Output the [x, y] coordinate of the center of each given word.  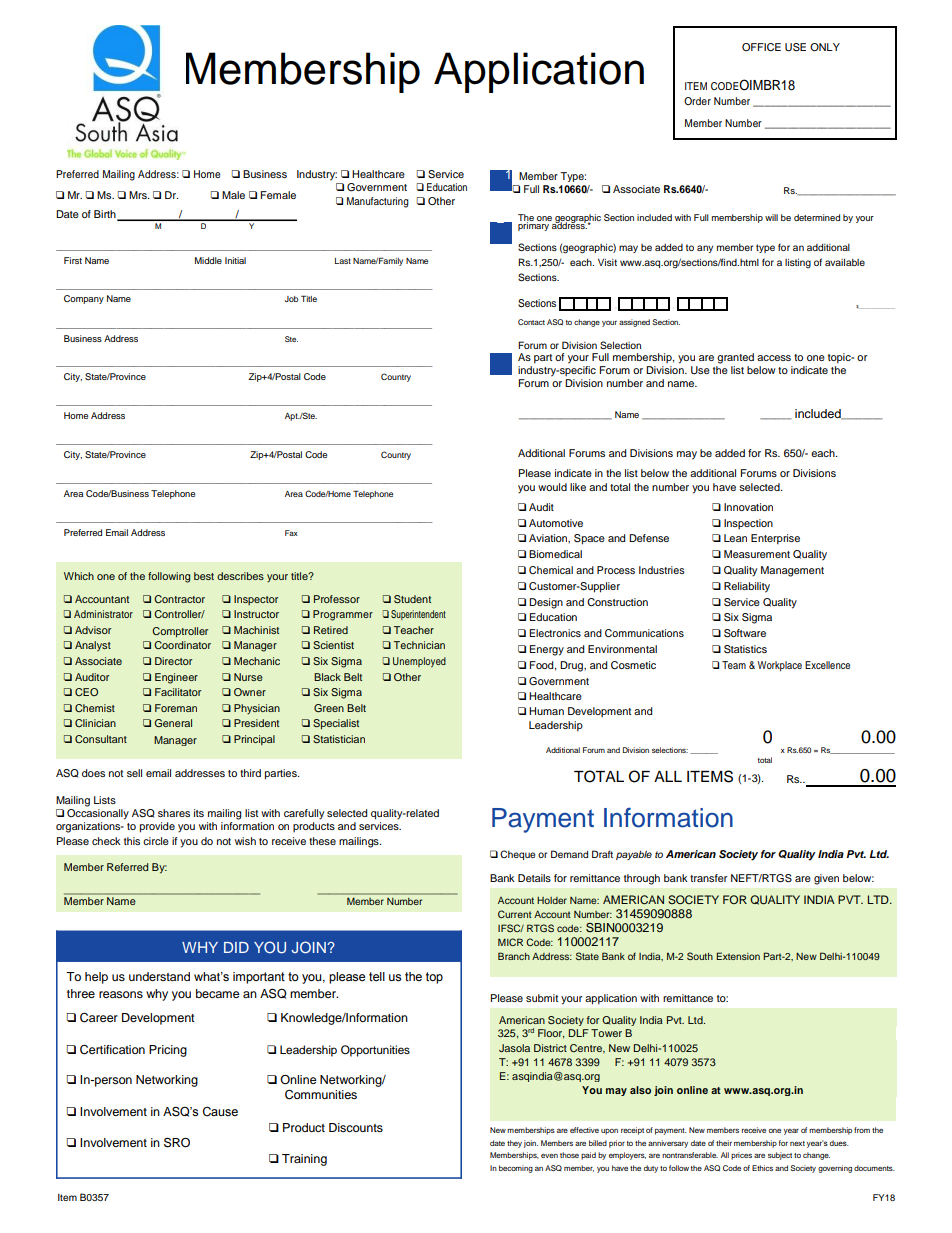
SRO [177, 1142]
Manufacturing [378, 202]
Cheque [517, 855]
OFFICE [761, 47]
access [774, 358]
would [552, 487]
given [826, 879]
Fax [291, 533]
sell [134, 773]
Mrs [139, 195]
